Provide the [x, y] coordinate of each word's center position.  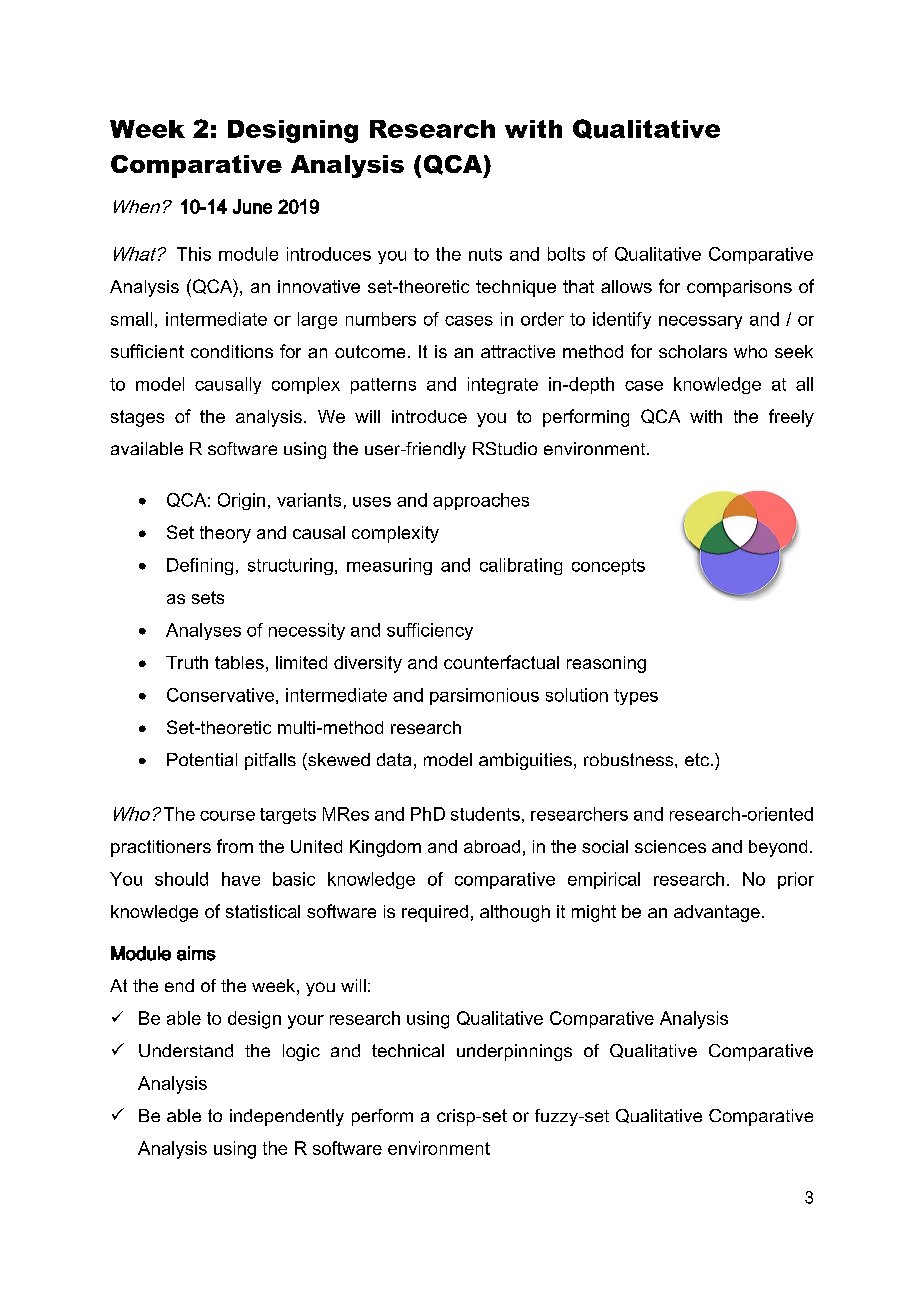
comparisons [739, 288]
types [636, 697]
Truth [187, 662]
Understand [186, 1050]
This [194, 254]
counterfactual [501, 662]
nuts [485, 254]
